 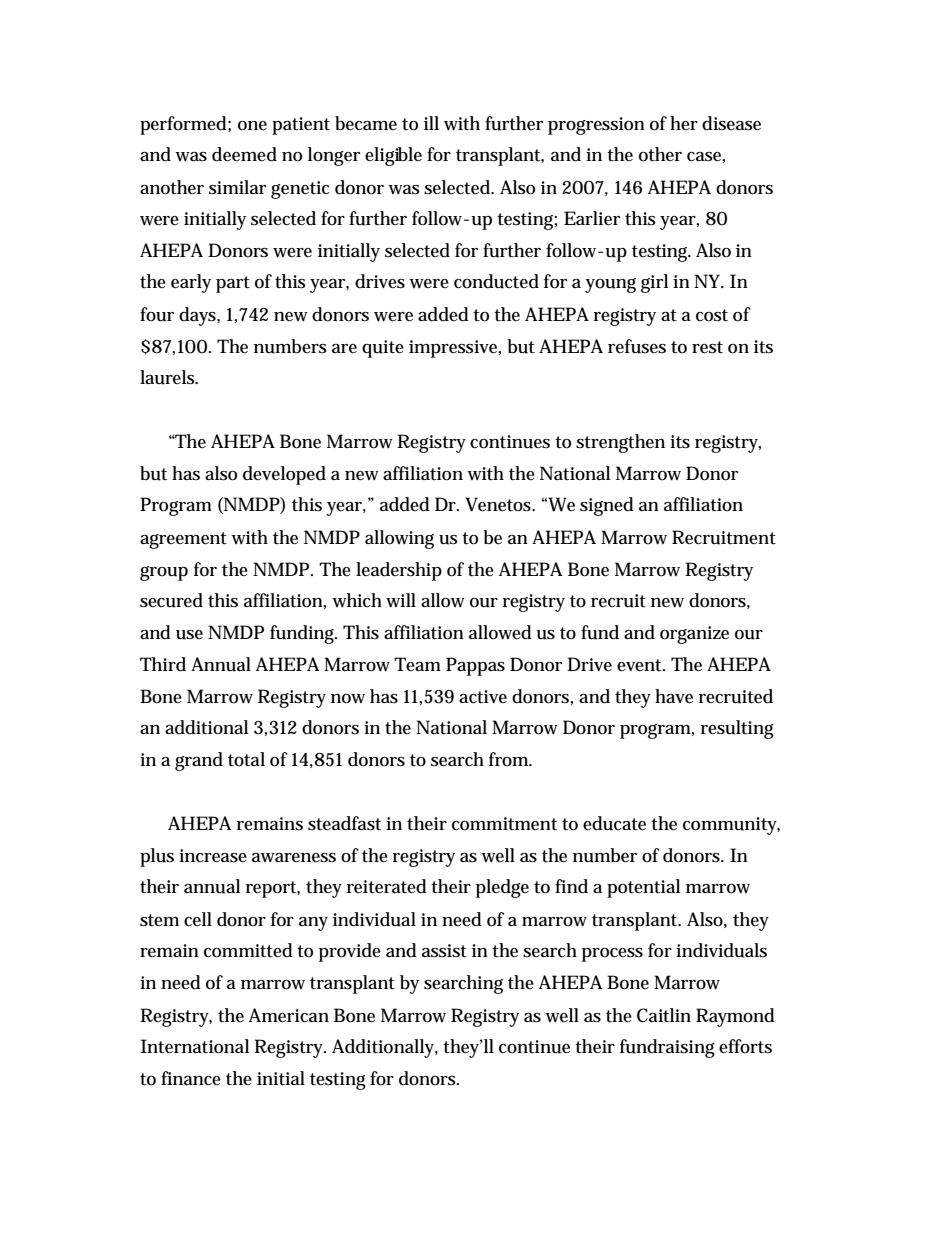 I want to click on finance, so click(x=191, y=1078).
